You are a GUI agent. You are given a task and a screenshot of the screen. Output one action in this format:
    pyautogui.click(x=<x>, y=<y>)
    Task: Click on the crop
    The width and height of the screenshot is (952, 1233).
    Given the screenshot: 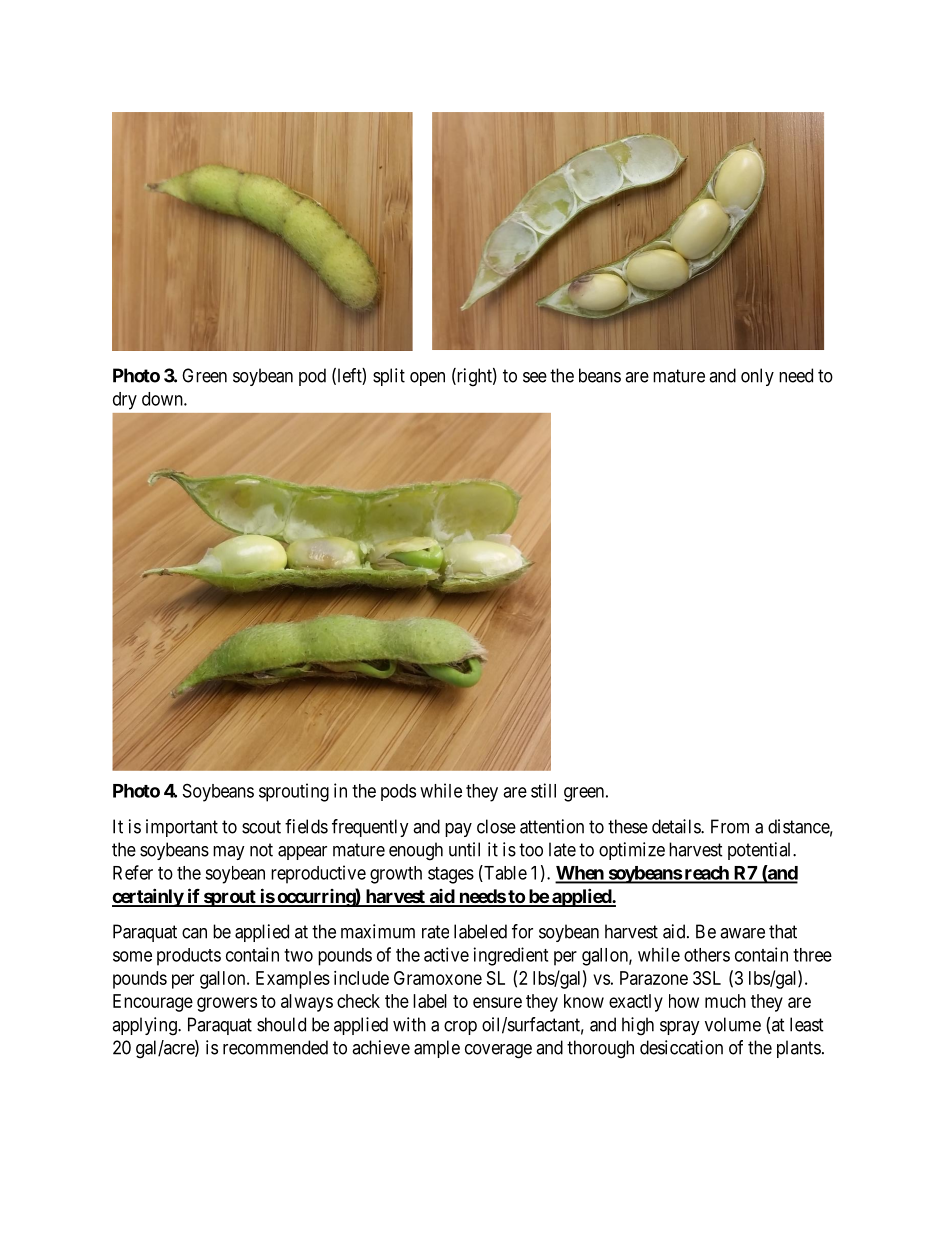 What is the action you would take?
    pyautogui.click(x=460, y=1028)
